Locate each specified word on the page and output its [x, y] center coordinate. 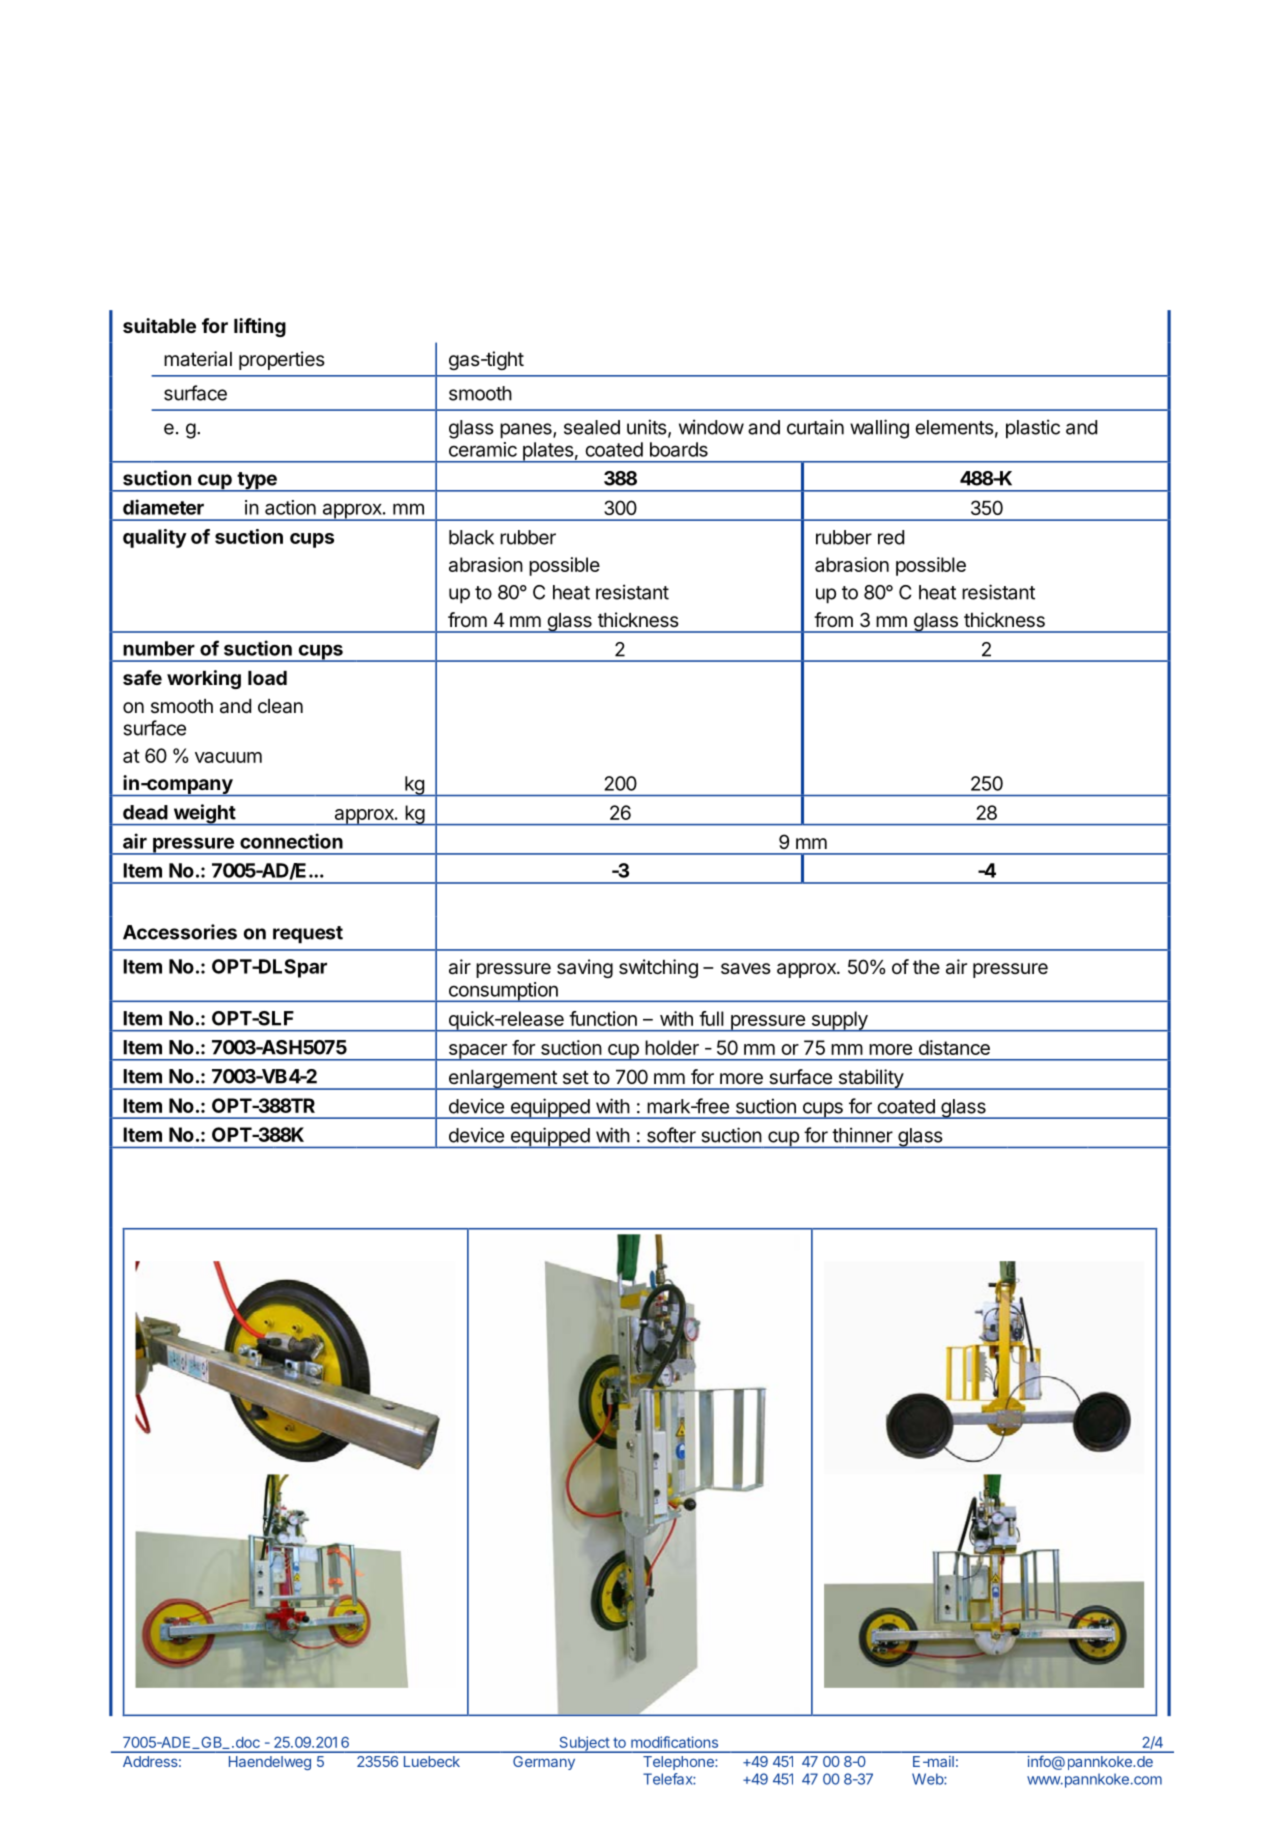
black [471, 537]
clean [280, 706]
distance [954, 1047]
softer [671, 1135]
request [308, 935]
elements [954, 427]
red [891, 537]
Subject [584, 1744]
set [576, 1077]
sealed [592, 427]
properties [282, 360]
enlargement [502, 1080]
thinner [862, 1135]
